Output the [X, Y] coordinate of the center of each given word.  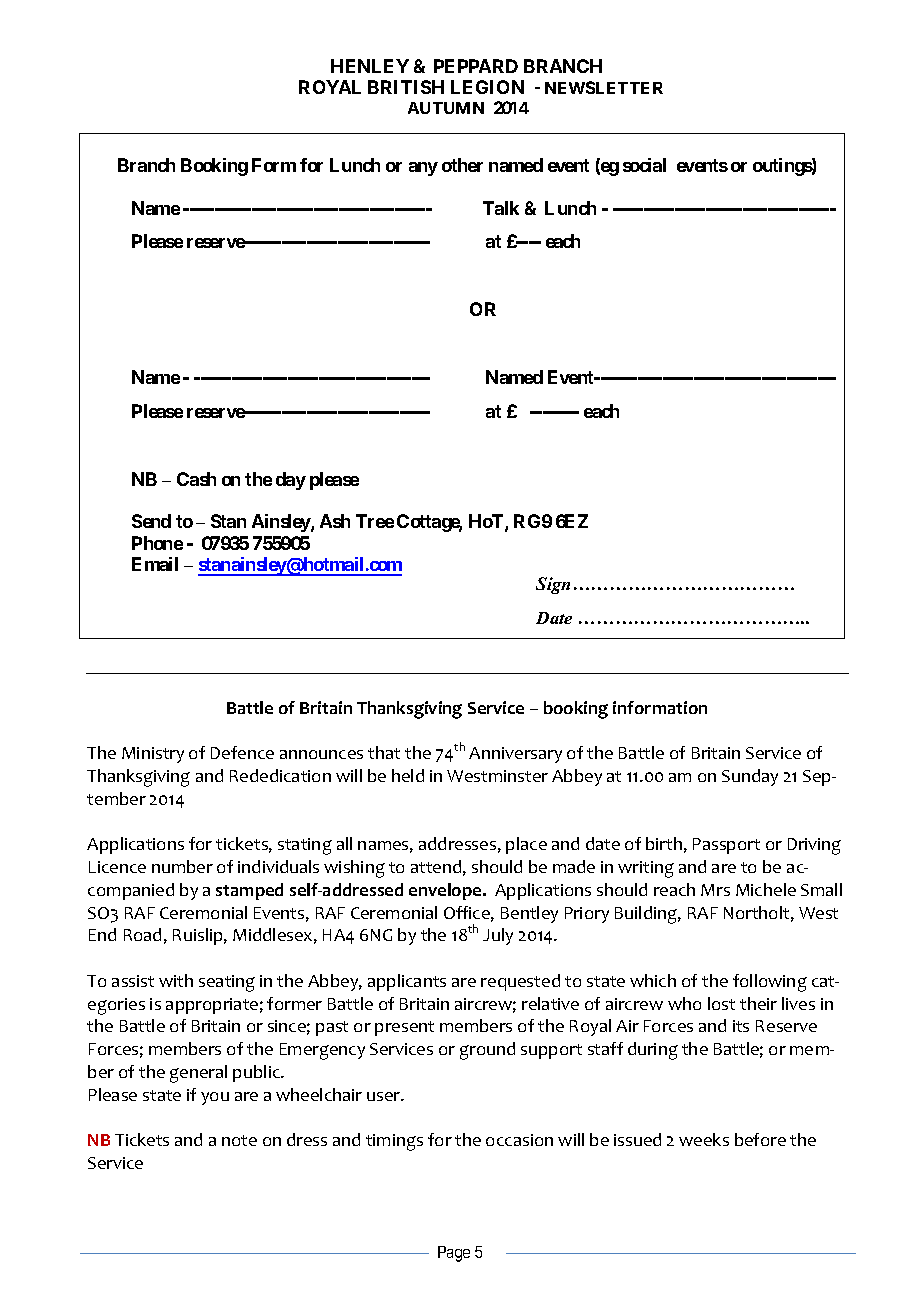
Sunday [750, 777]
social [644, 165]
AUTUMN [446, 108]
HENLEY [370, 66]
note [239, 1140]
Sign [553, 585]
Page [454, 1254]
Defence [242, 752]
